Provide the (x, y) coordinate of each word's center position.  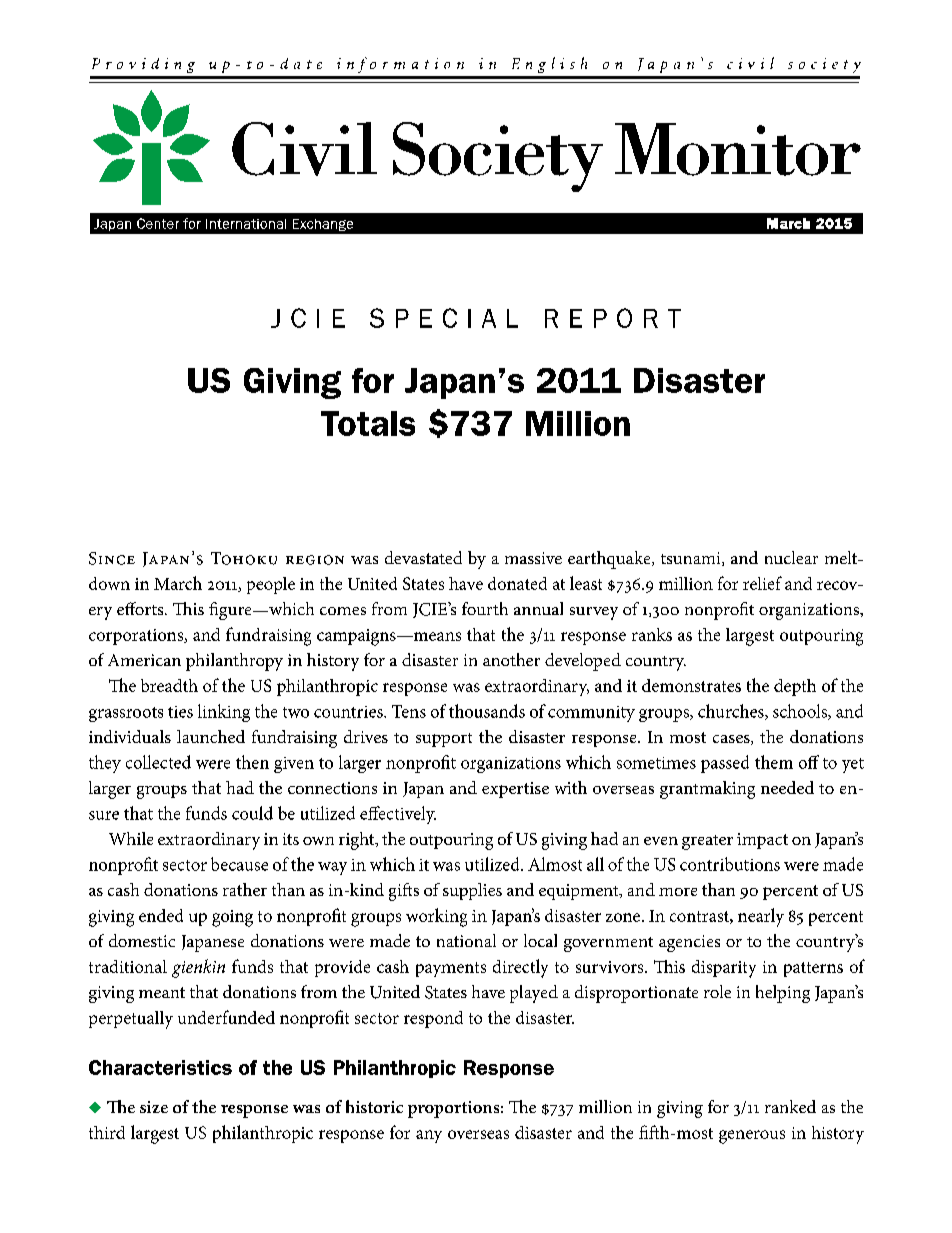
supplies (472, 891)
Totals (368, 423)
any (429, 1136)
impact (762, 841)
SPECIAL (444, 318)
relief (762, 583)
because (239, 864)
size (154, 1107)
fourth (485, 608)
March (178, 583)
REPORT (613, 318)
